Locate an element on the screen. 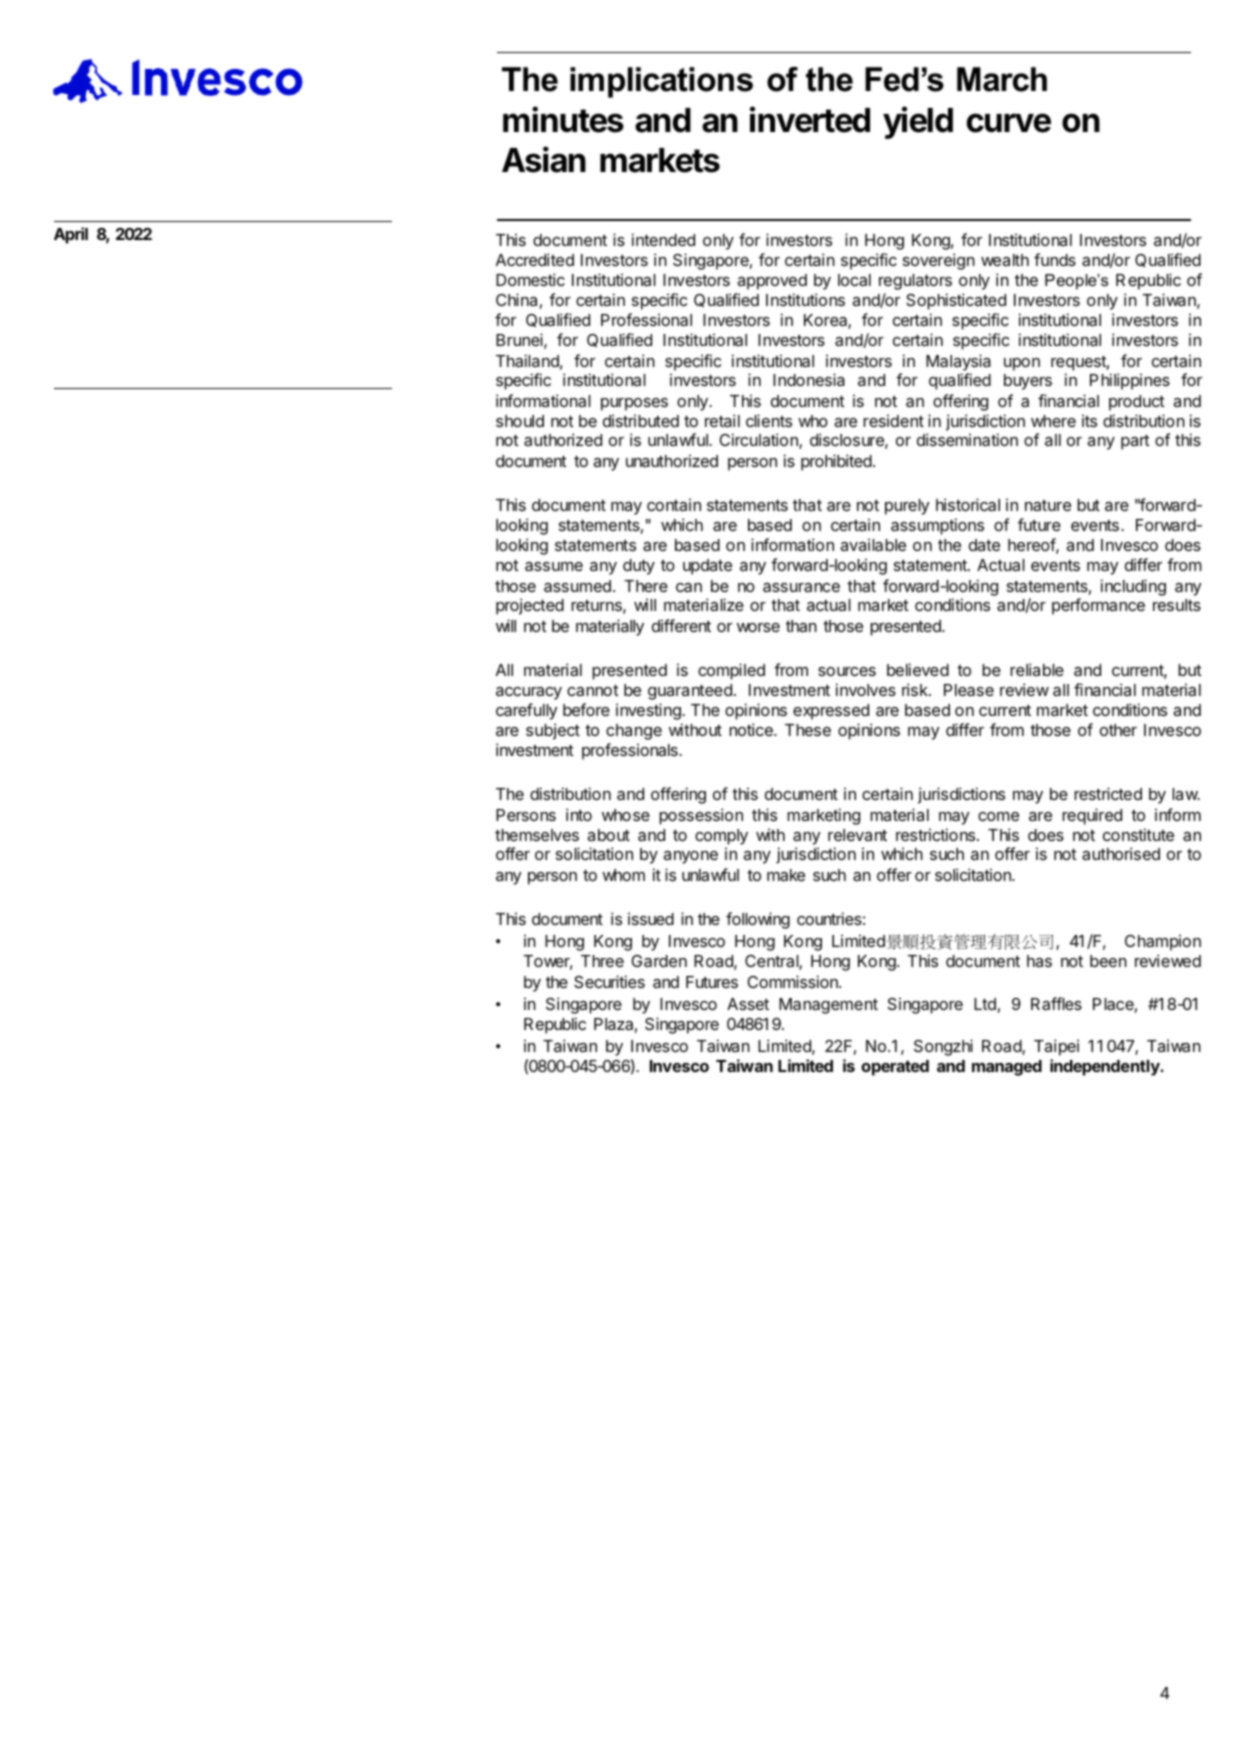  April is located at coordinates (71, 235).
